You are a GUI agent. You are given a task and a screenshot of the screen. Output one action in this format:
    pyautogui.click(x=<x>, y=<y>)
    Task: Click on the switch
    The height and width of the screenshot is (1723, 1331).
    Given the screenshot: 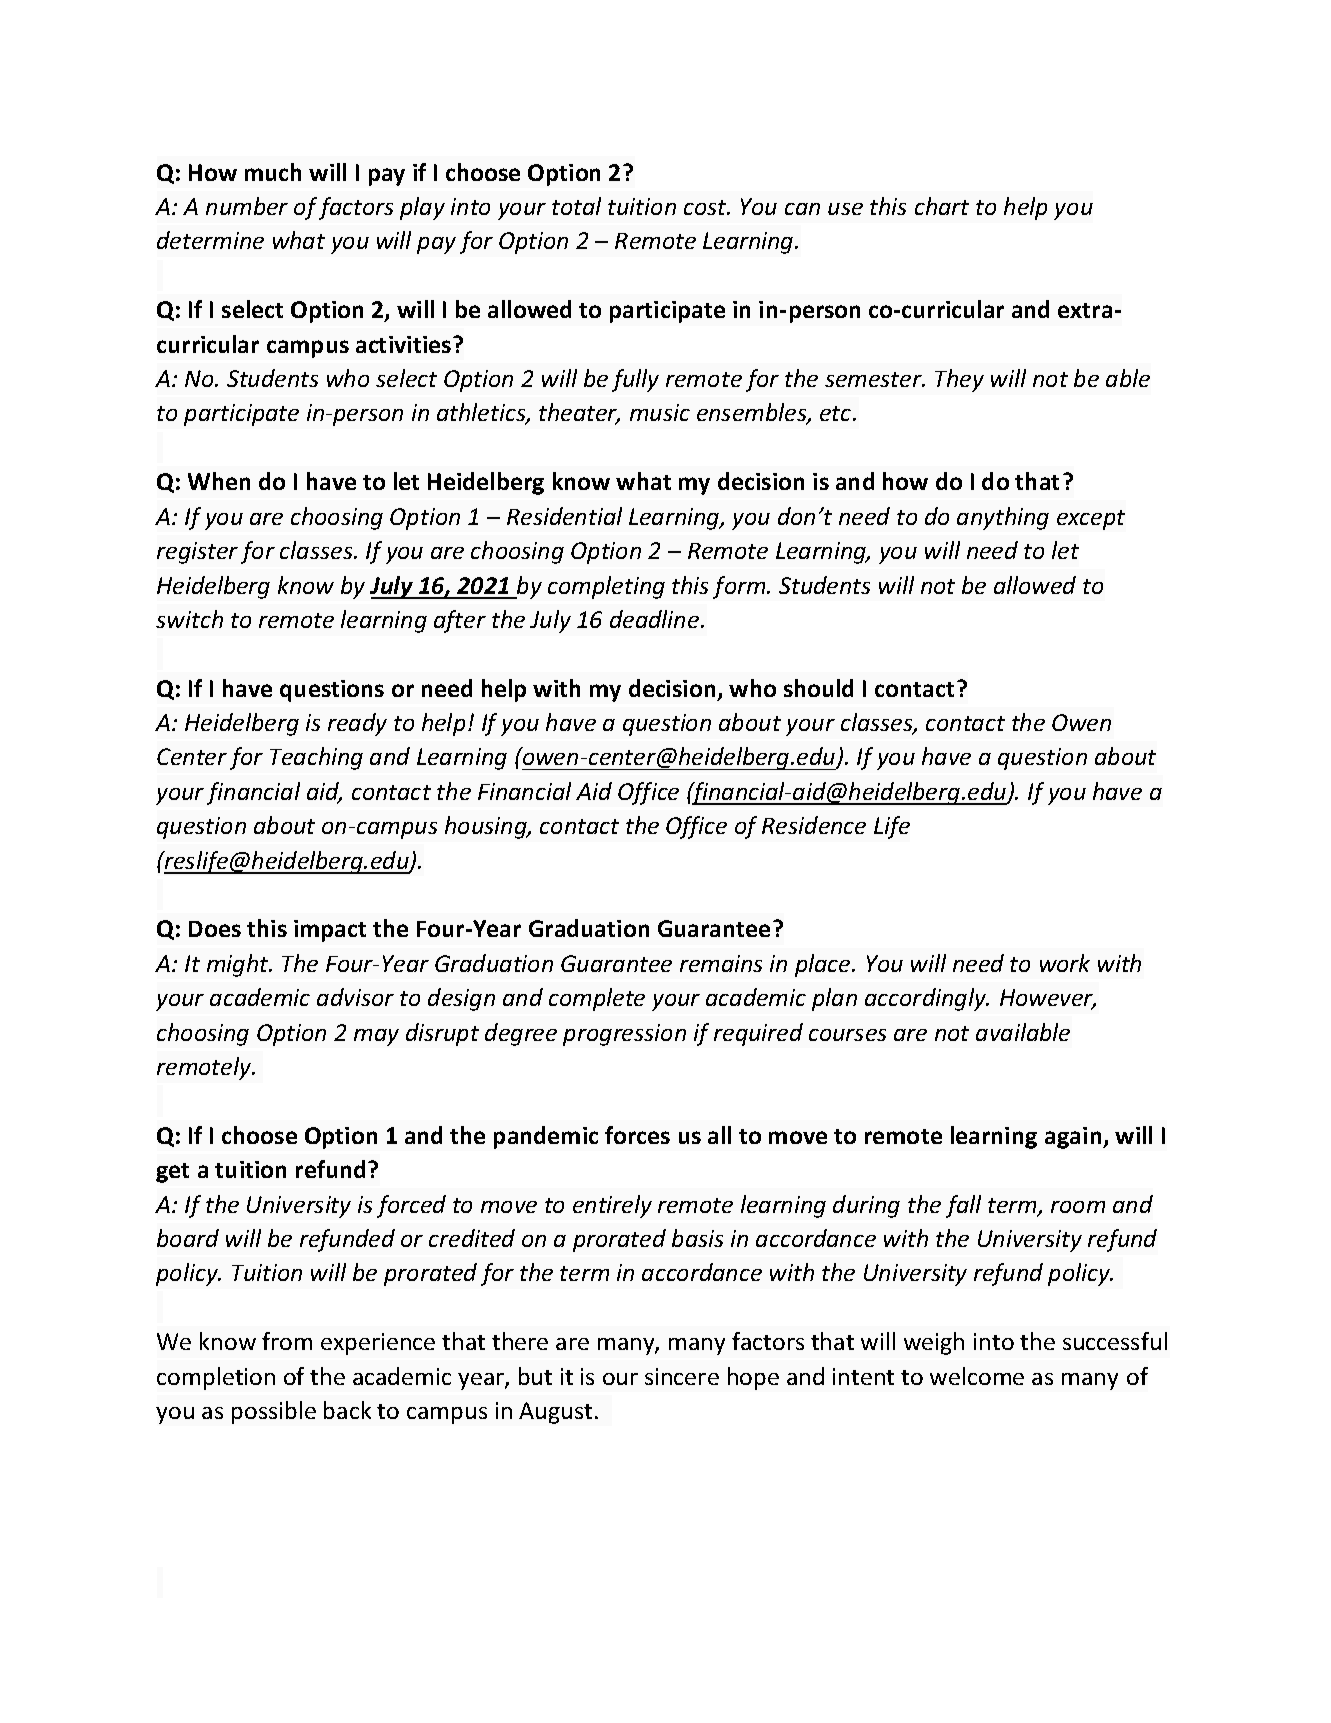 What is the action you would take?
    pyautogui.click(x=189, y=619)
